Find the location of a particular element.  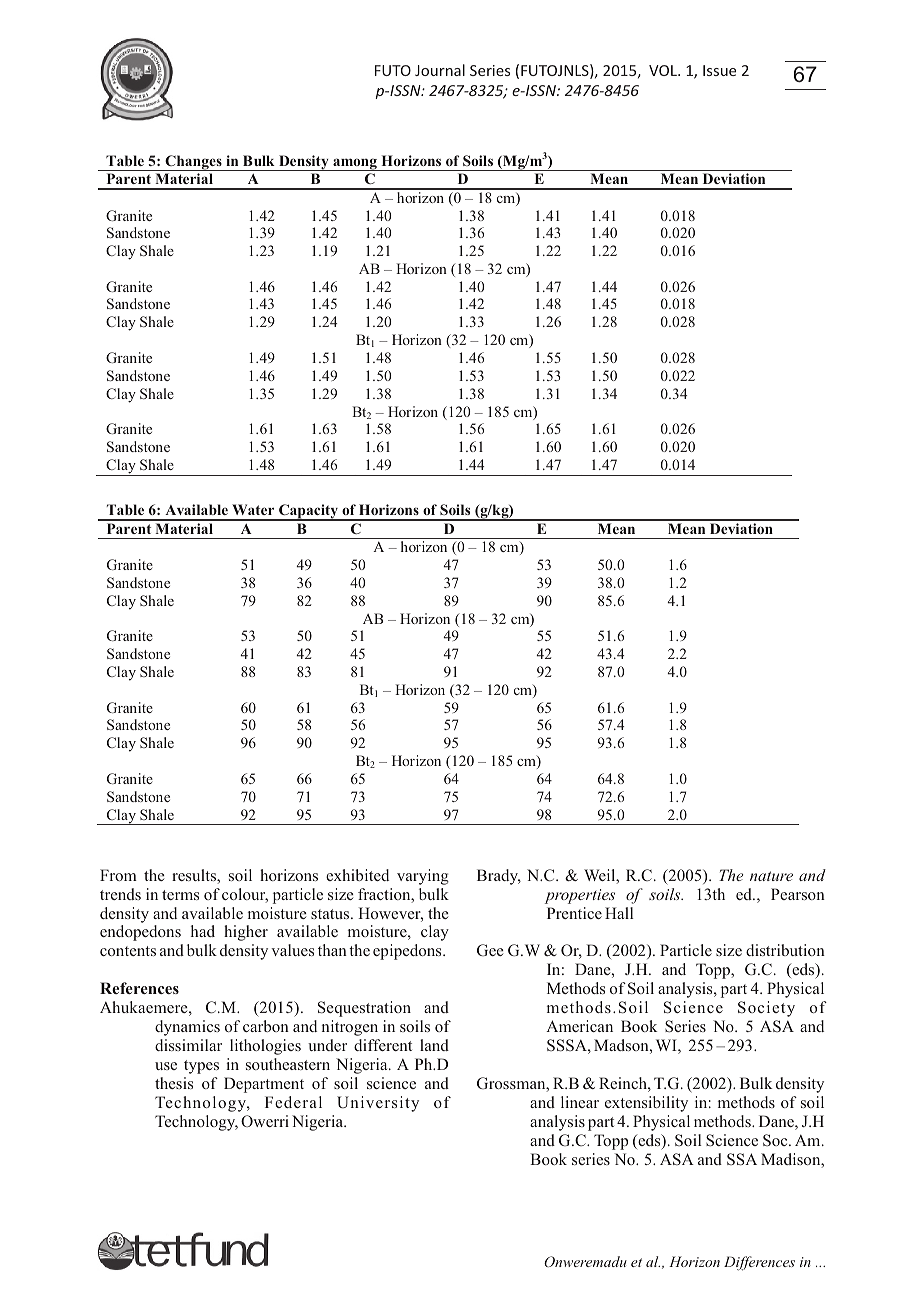

Differences is located at coordinates (759, 1263).
